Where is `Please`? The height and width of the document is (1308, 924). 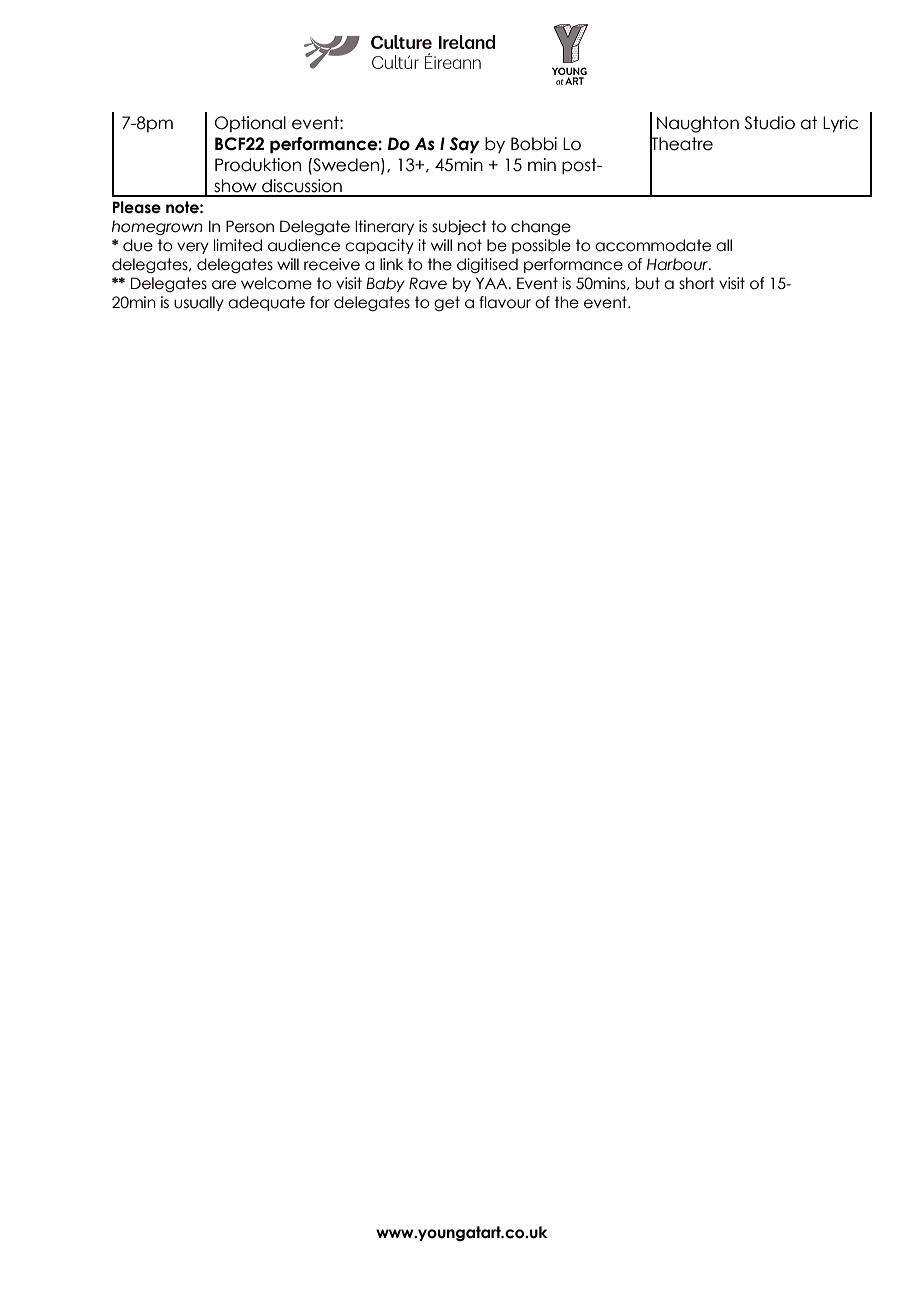
Please is located at coordinates (137, 207).
